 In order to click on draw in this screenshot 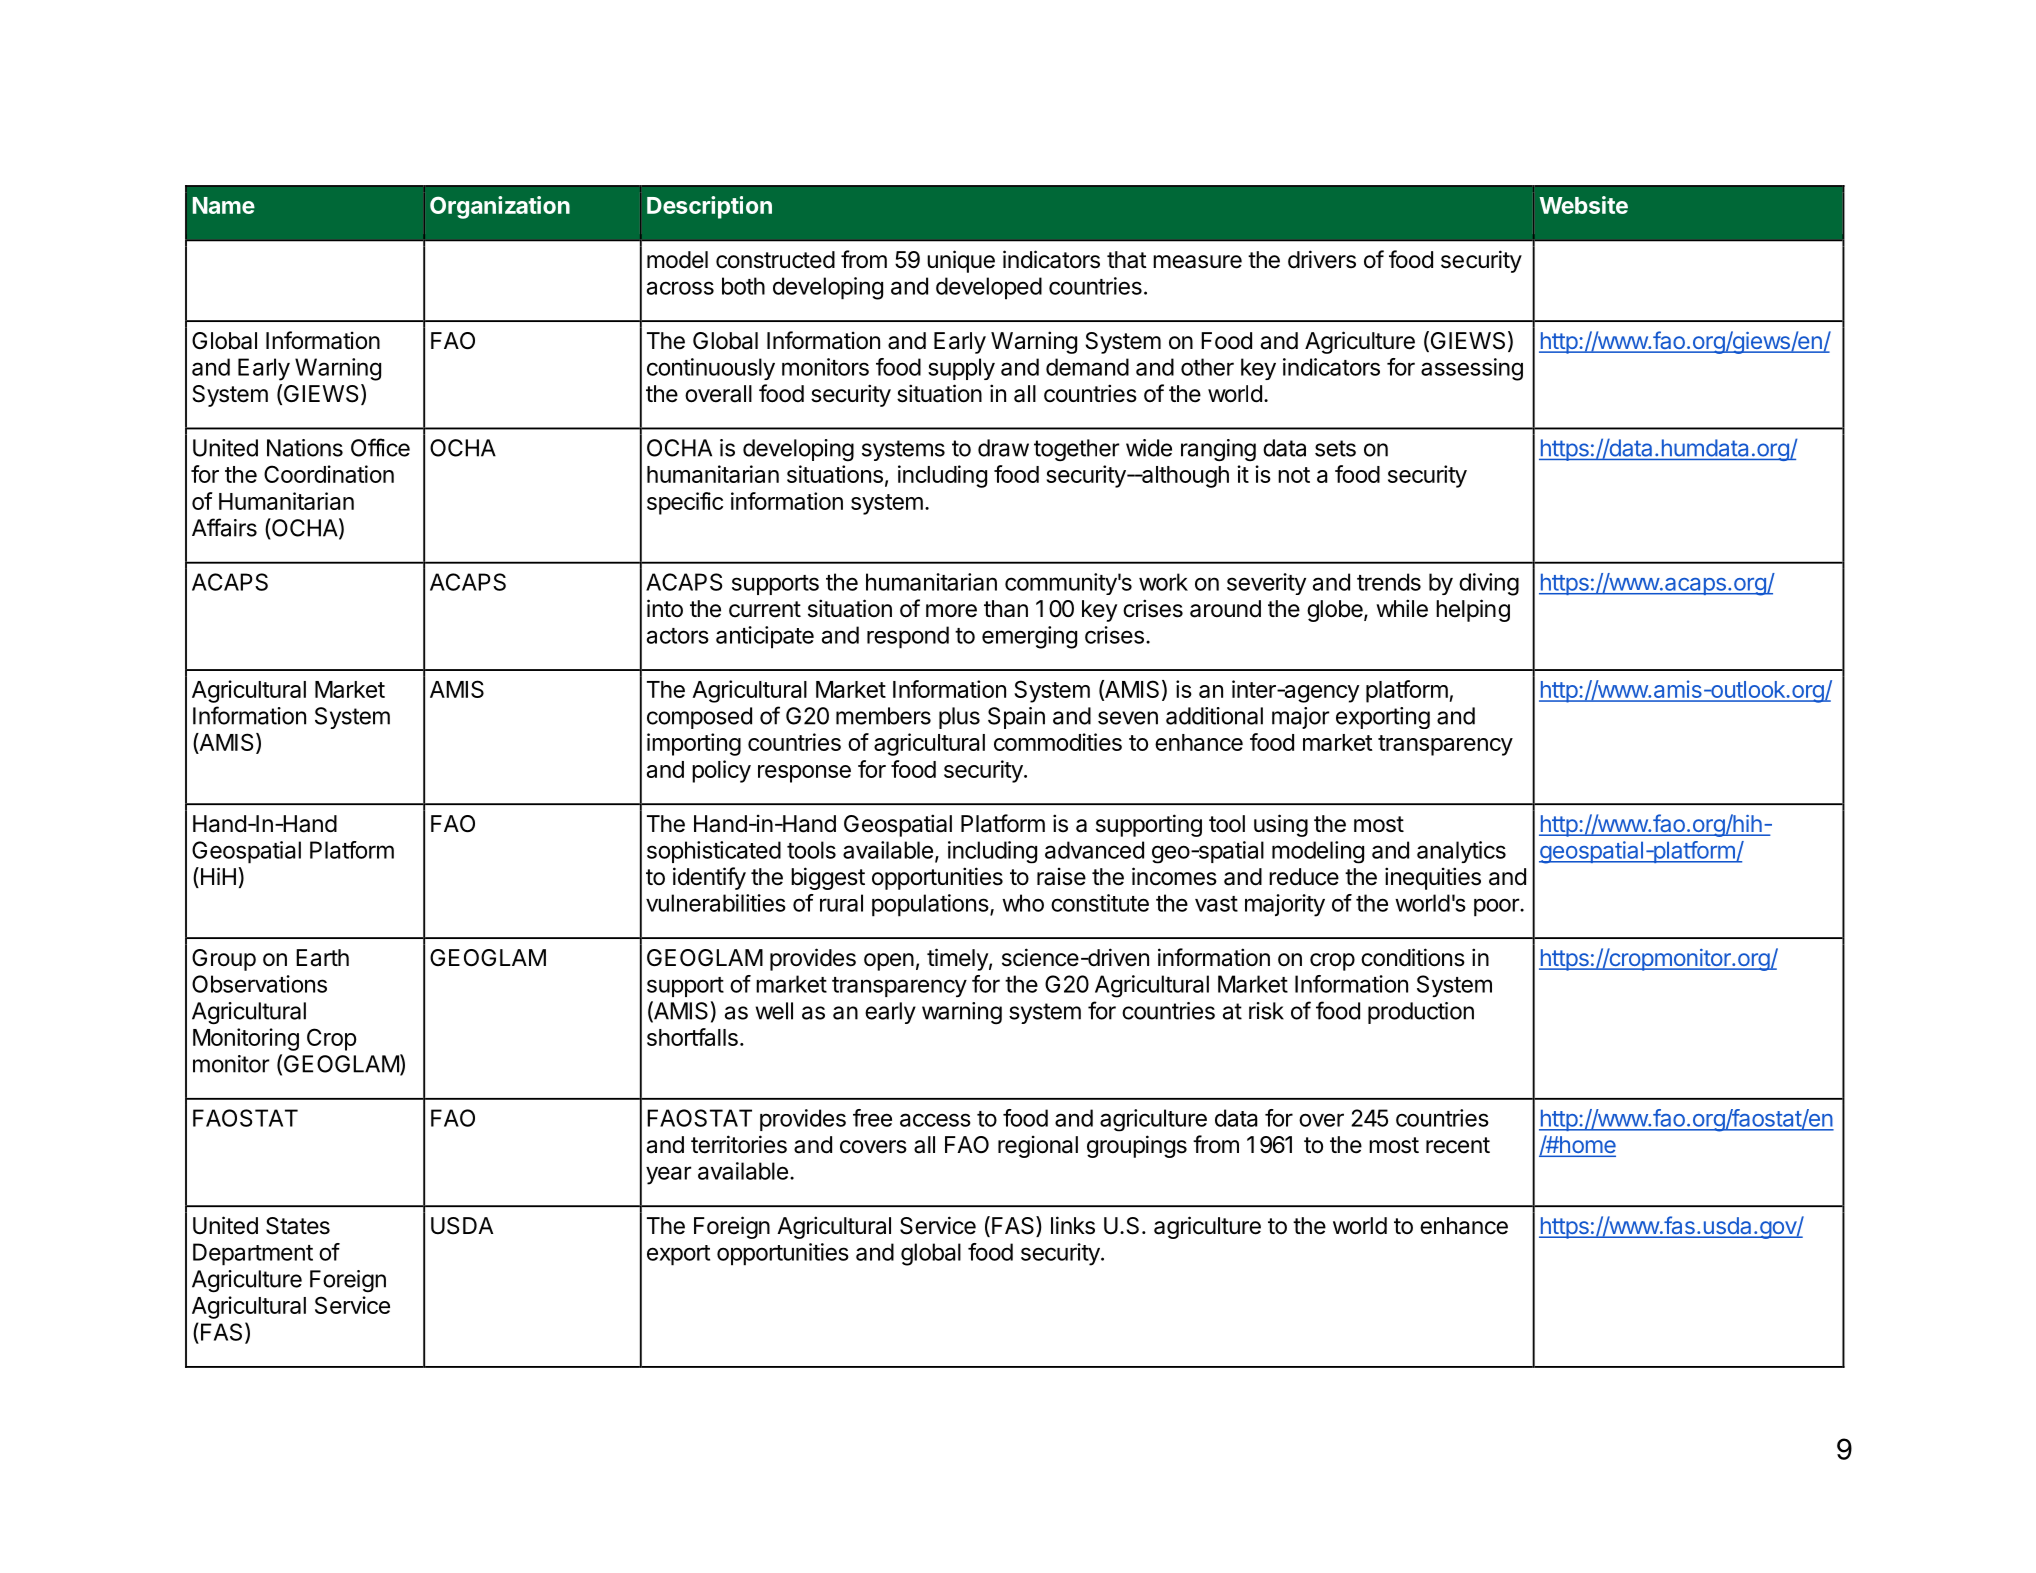, I will do `click(1003, 448)`.
